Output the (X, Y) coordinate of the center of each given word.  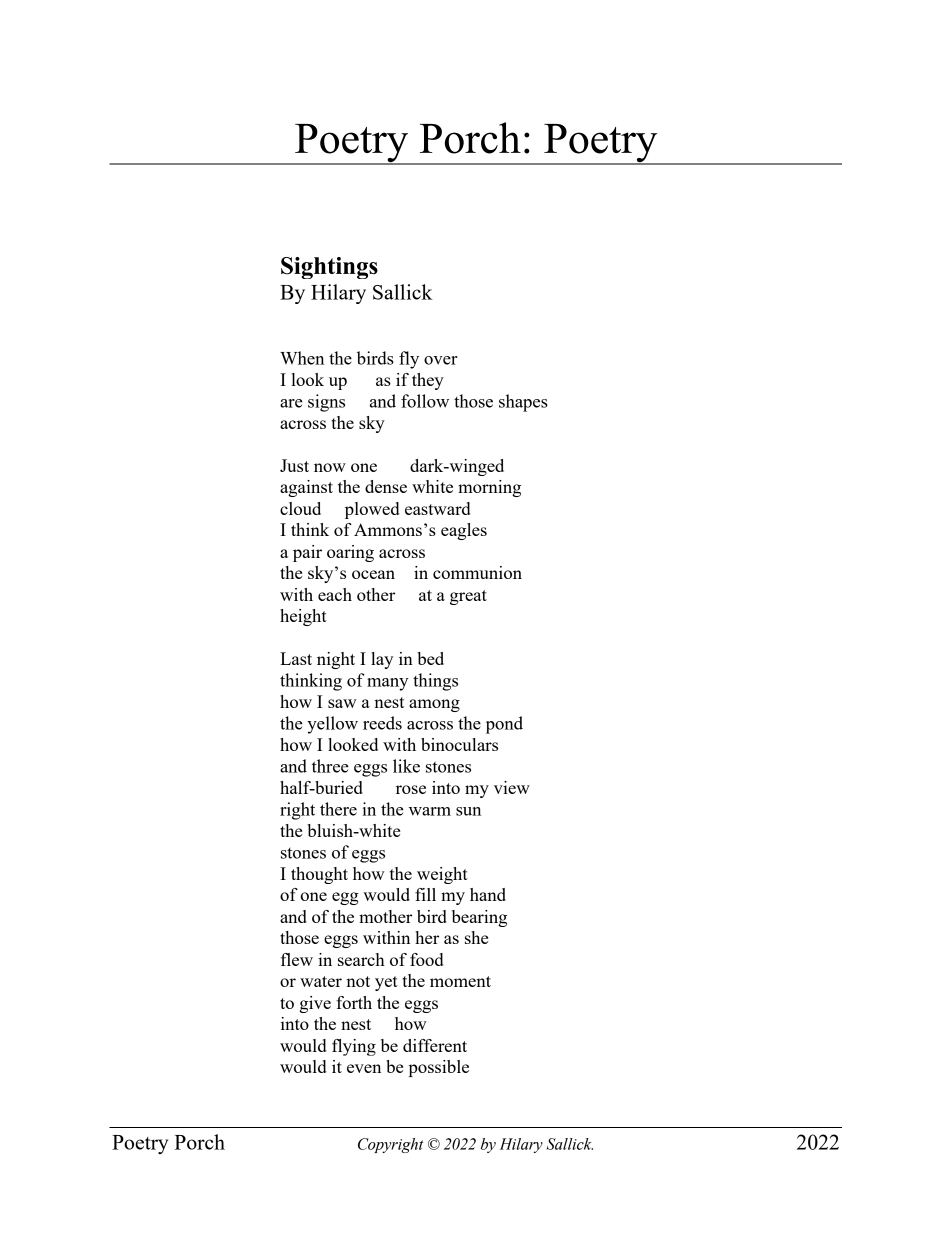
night (336, 660)
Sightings (329, 268)
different (435, 1045)
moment (460, 981)
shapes (523, 403)
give (315, 1004)
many (387, 684)
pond (504, 725)
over (441, 360)
